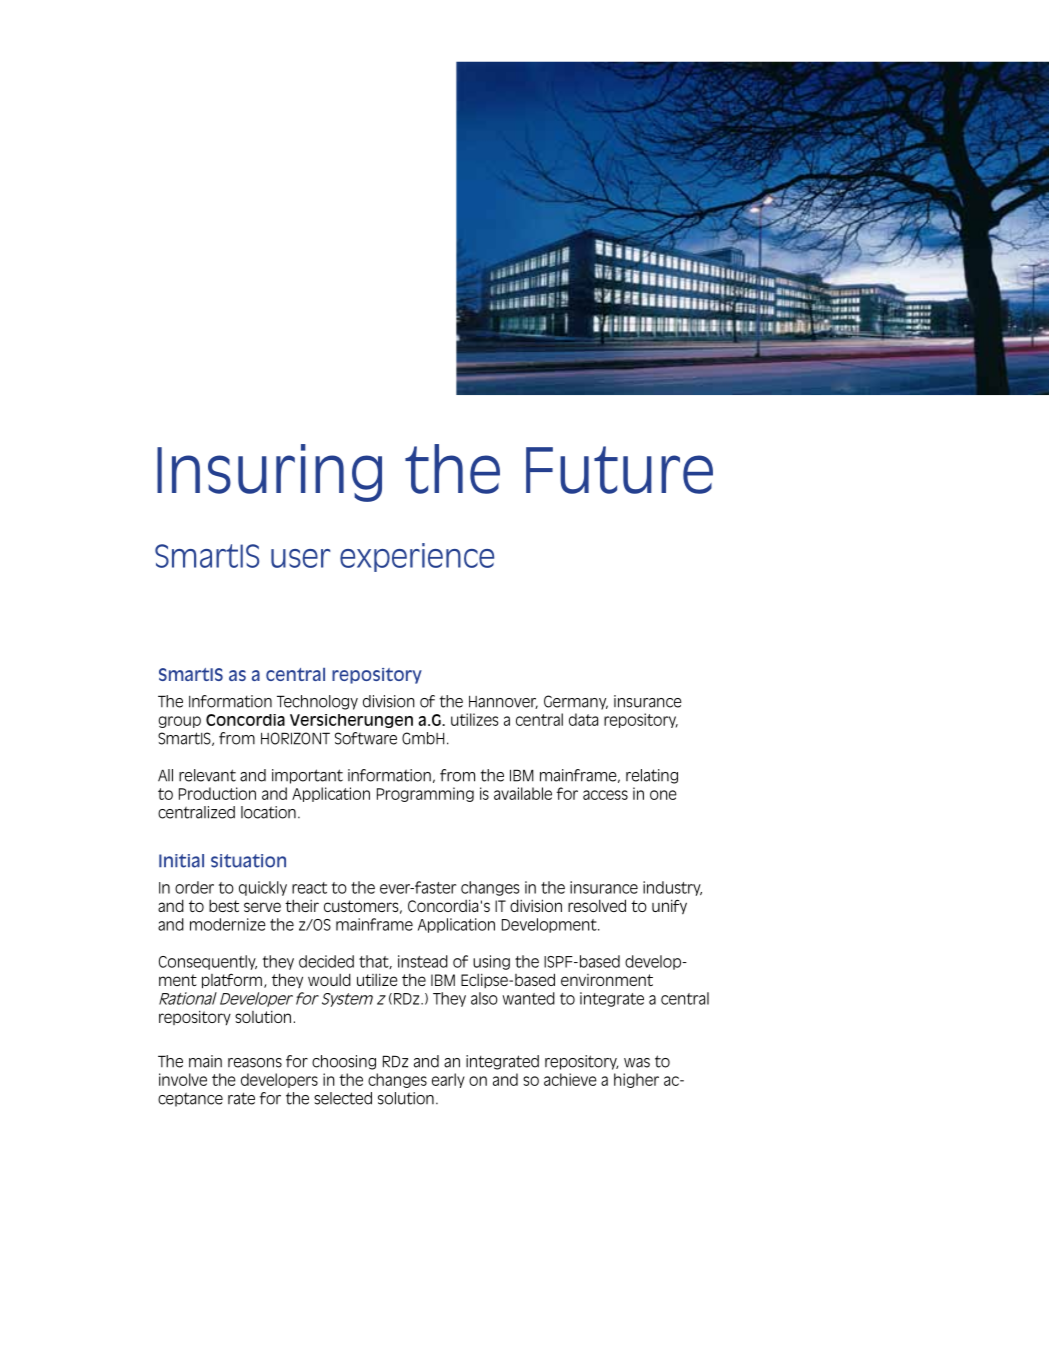 The width and height of the screenshot is (1049, 1358). Describe the element at coordinates (217, 793) in the screenshot. I see `Production` at that location.
